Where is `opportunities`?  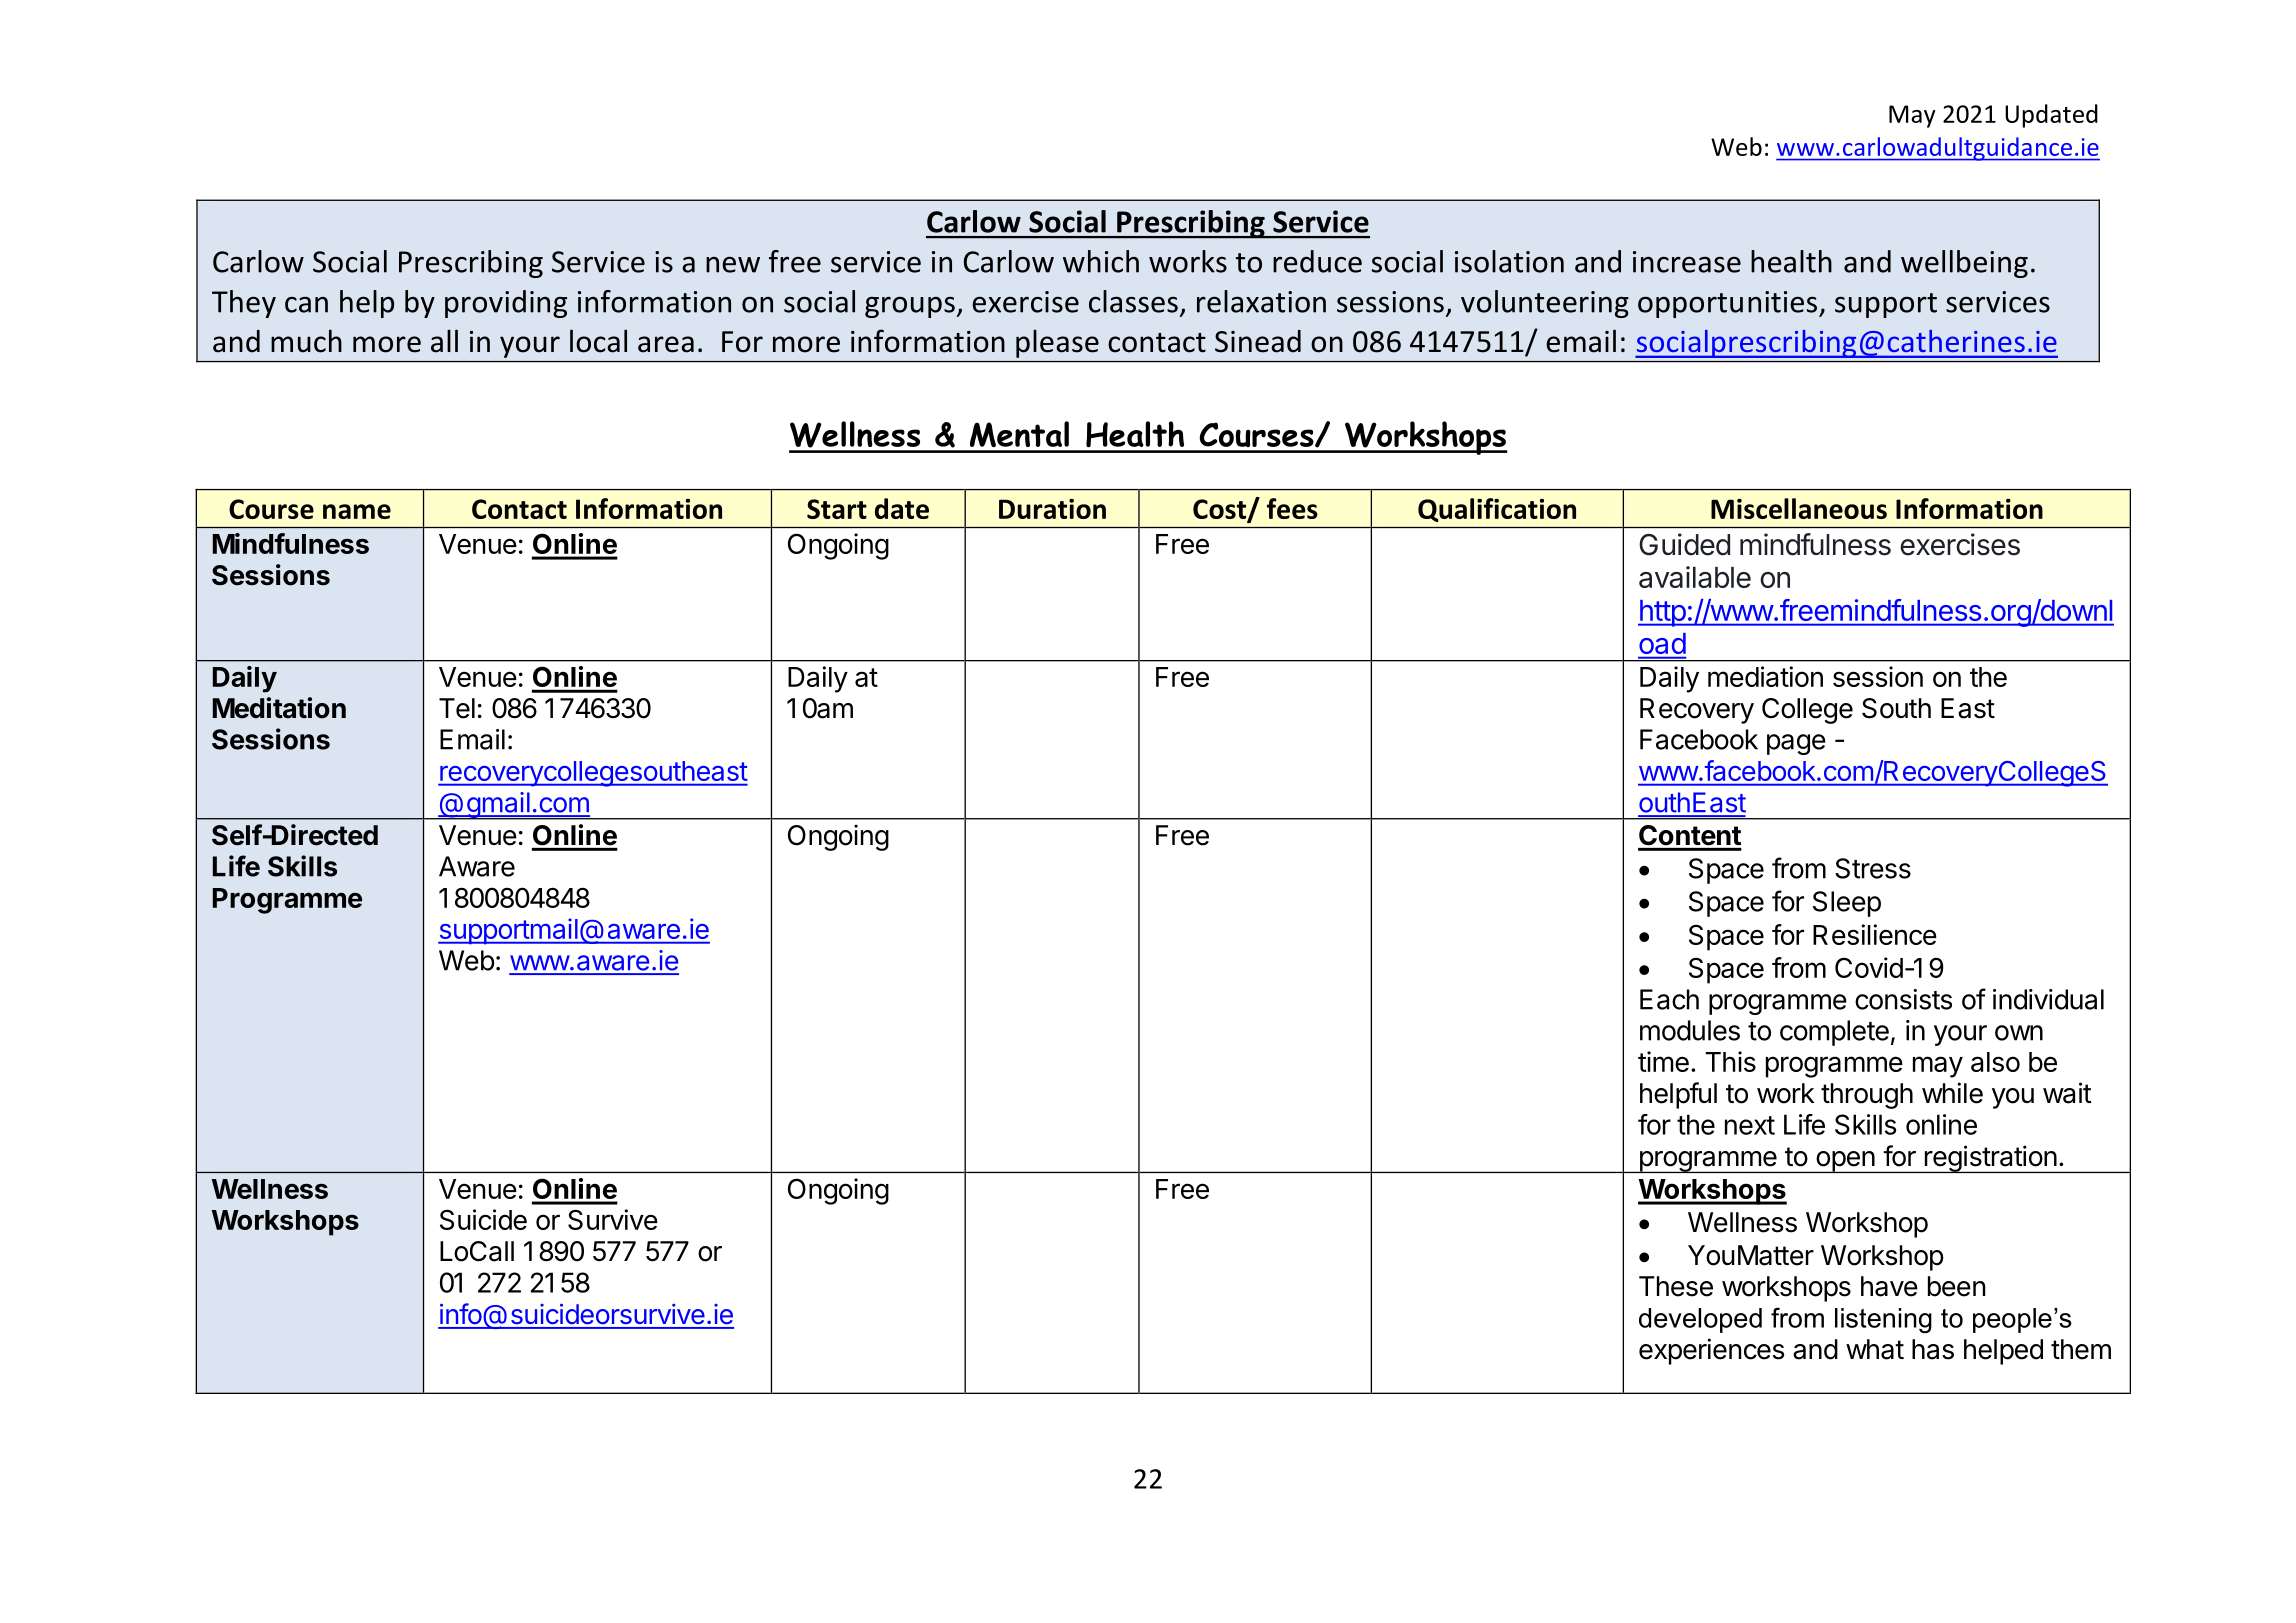
opportunities is located at coordinates (1729, 304).
